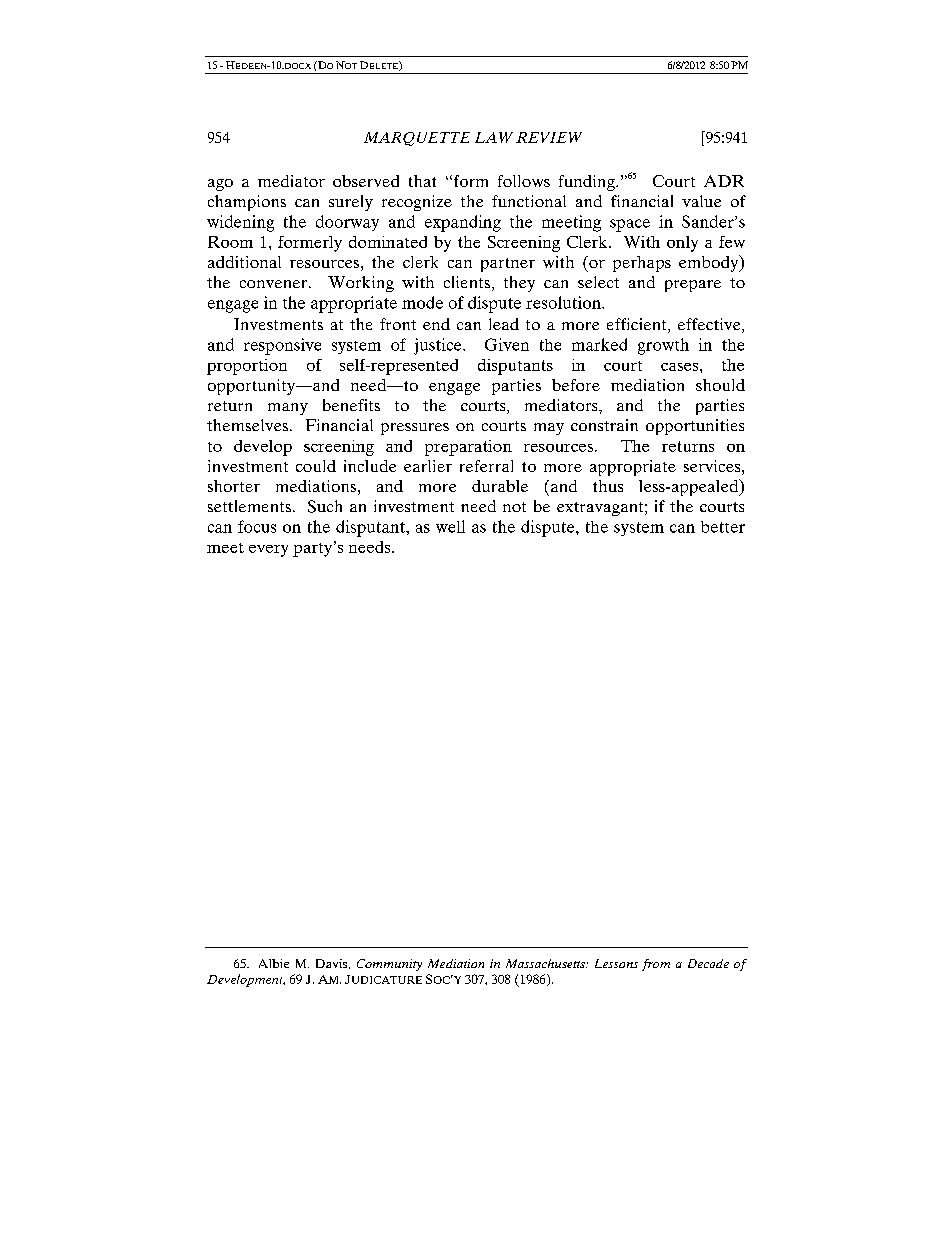  I want to click on from, so click(656, 965).
